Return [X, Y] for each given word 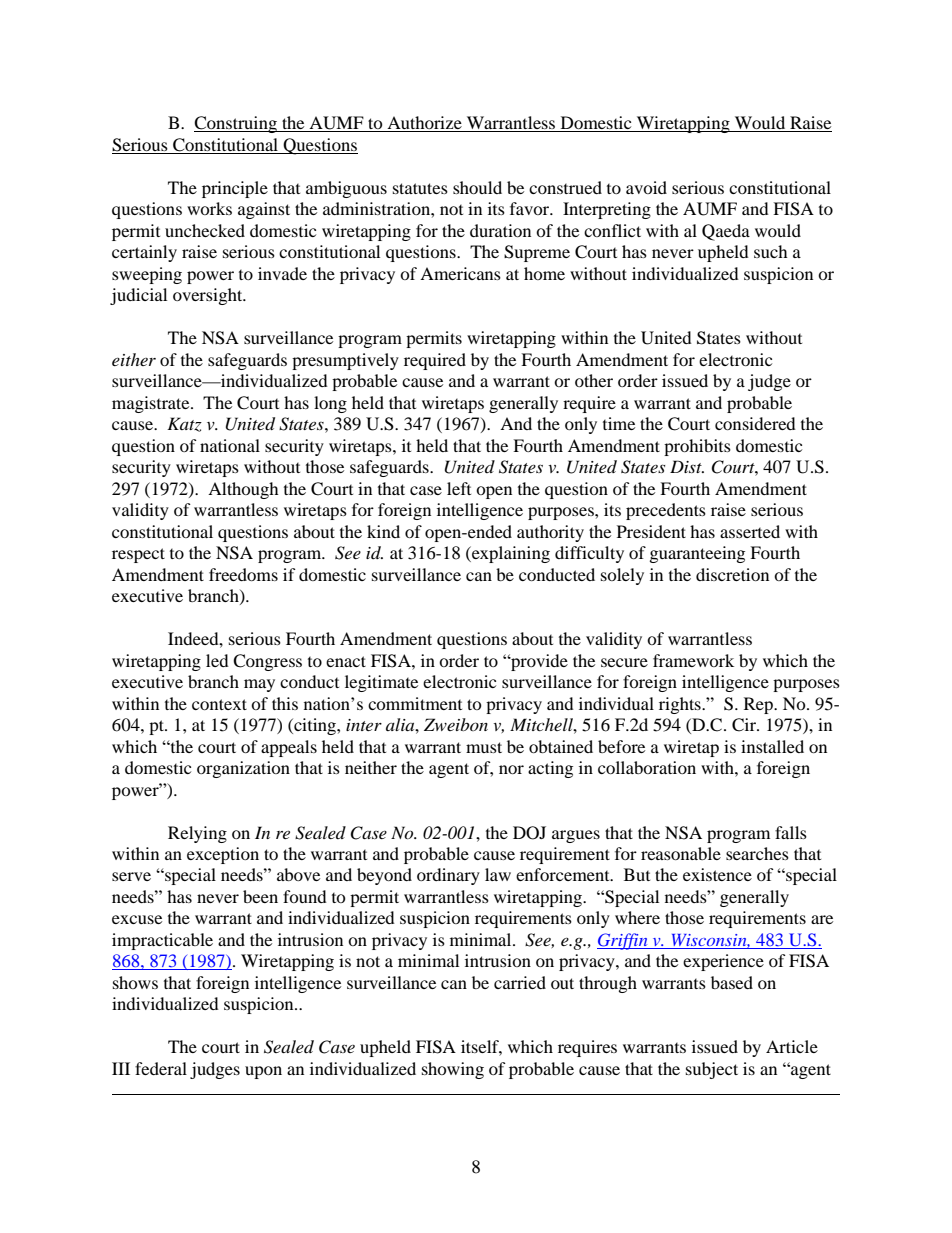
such [771, 251]
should [477, 187]
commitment [415, 703]
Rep [760, 705]
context [219, 704]
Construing [236, 124]
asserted [750, 531]
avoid [646, 187]
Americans [460, 273]
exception [223, 855]
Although [243, 490]
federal [161, 1068]
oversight [209, 296]
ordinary [448, 876]
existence [717, 874]
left [459, 488]
